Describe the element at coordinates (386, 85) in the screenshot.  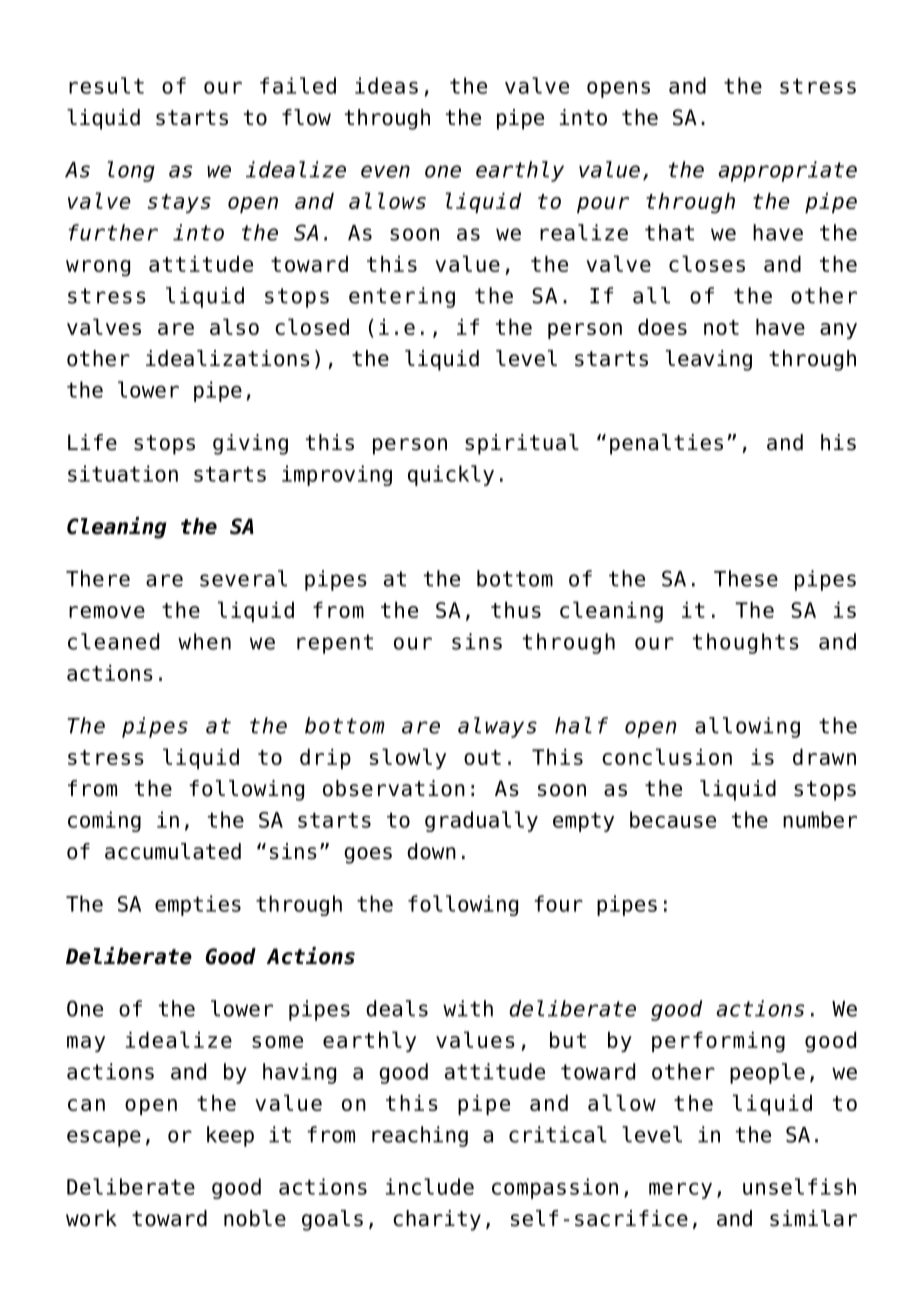
I see `ideas` at that location.
